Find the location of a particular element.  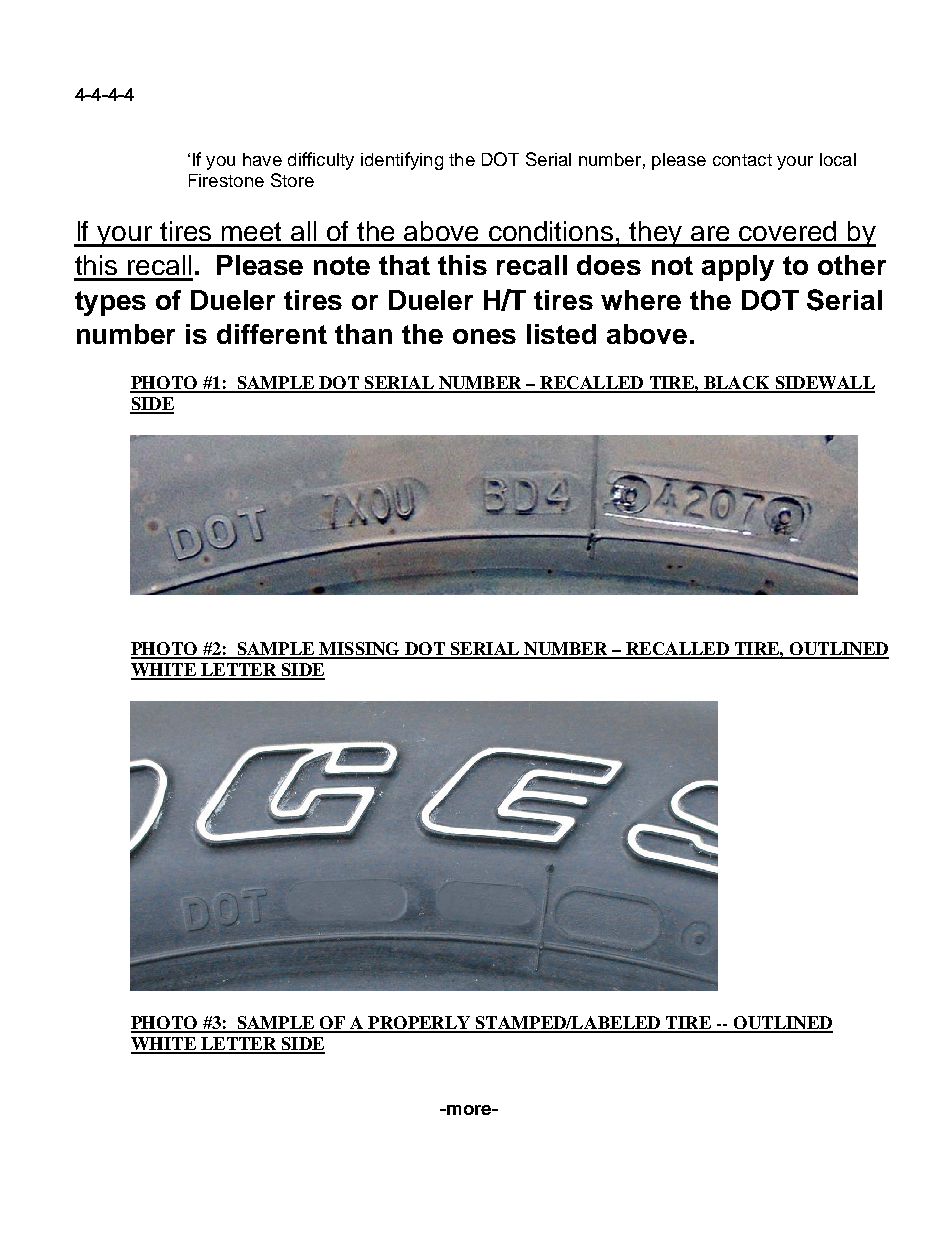

contact is located at coordinates (742, 160).
